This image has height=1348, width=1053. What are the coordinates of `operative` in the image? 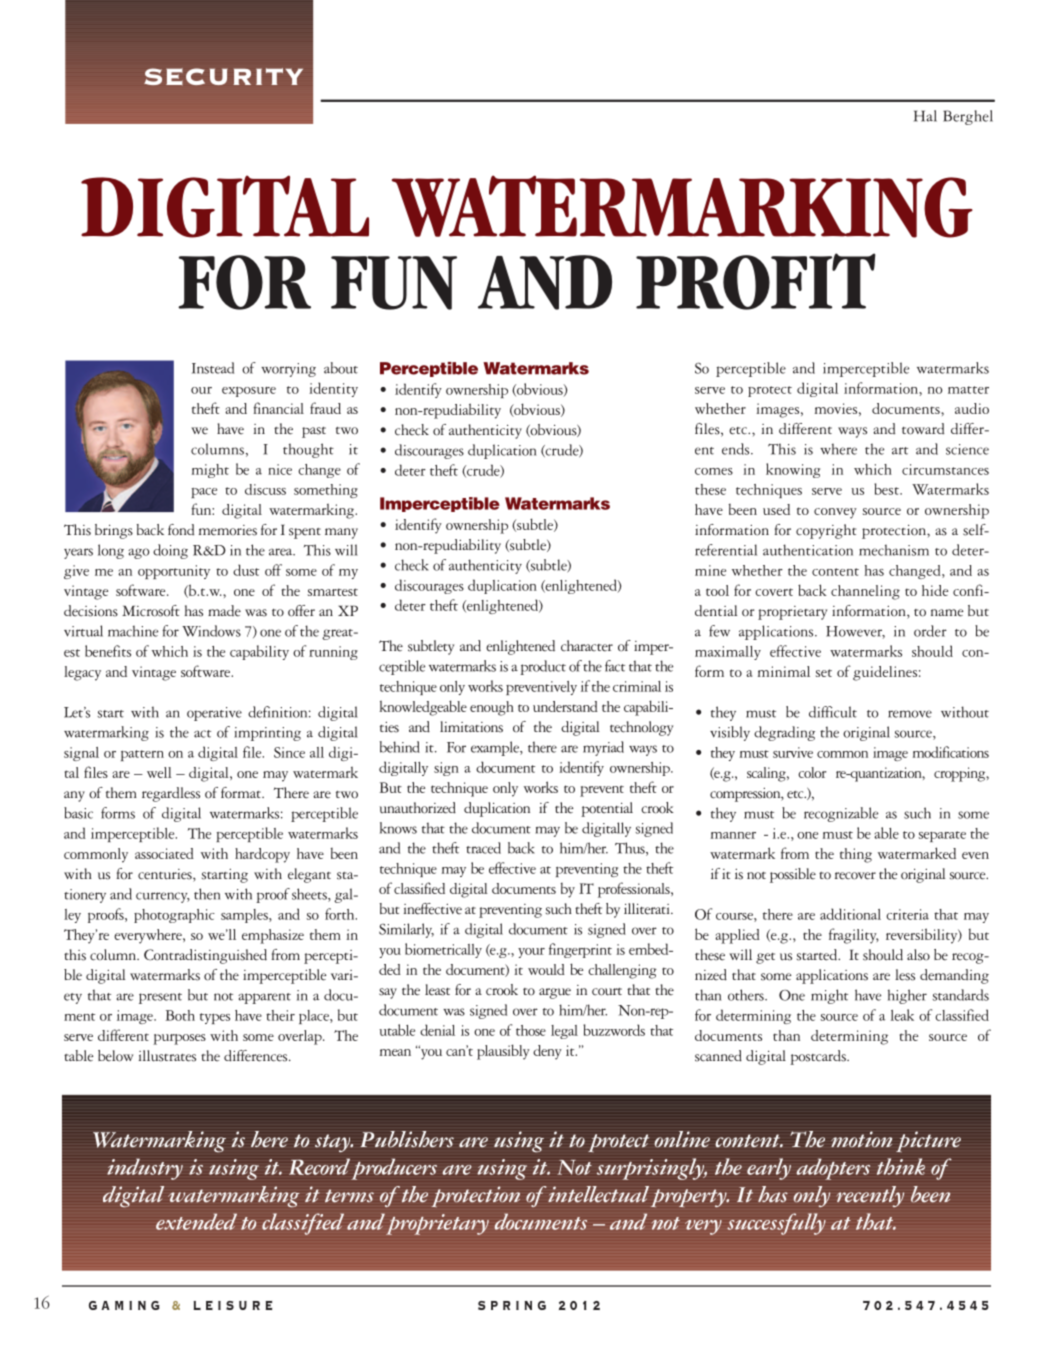 It's located at (214, 714).
